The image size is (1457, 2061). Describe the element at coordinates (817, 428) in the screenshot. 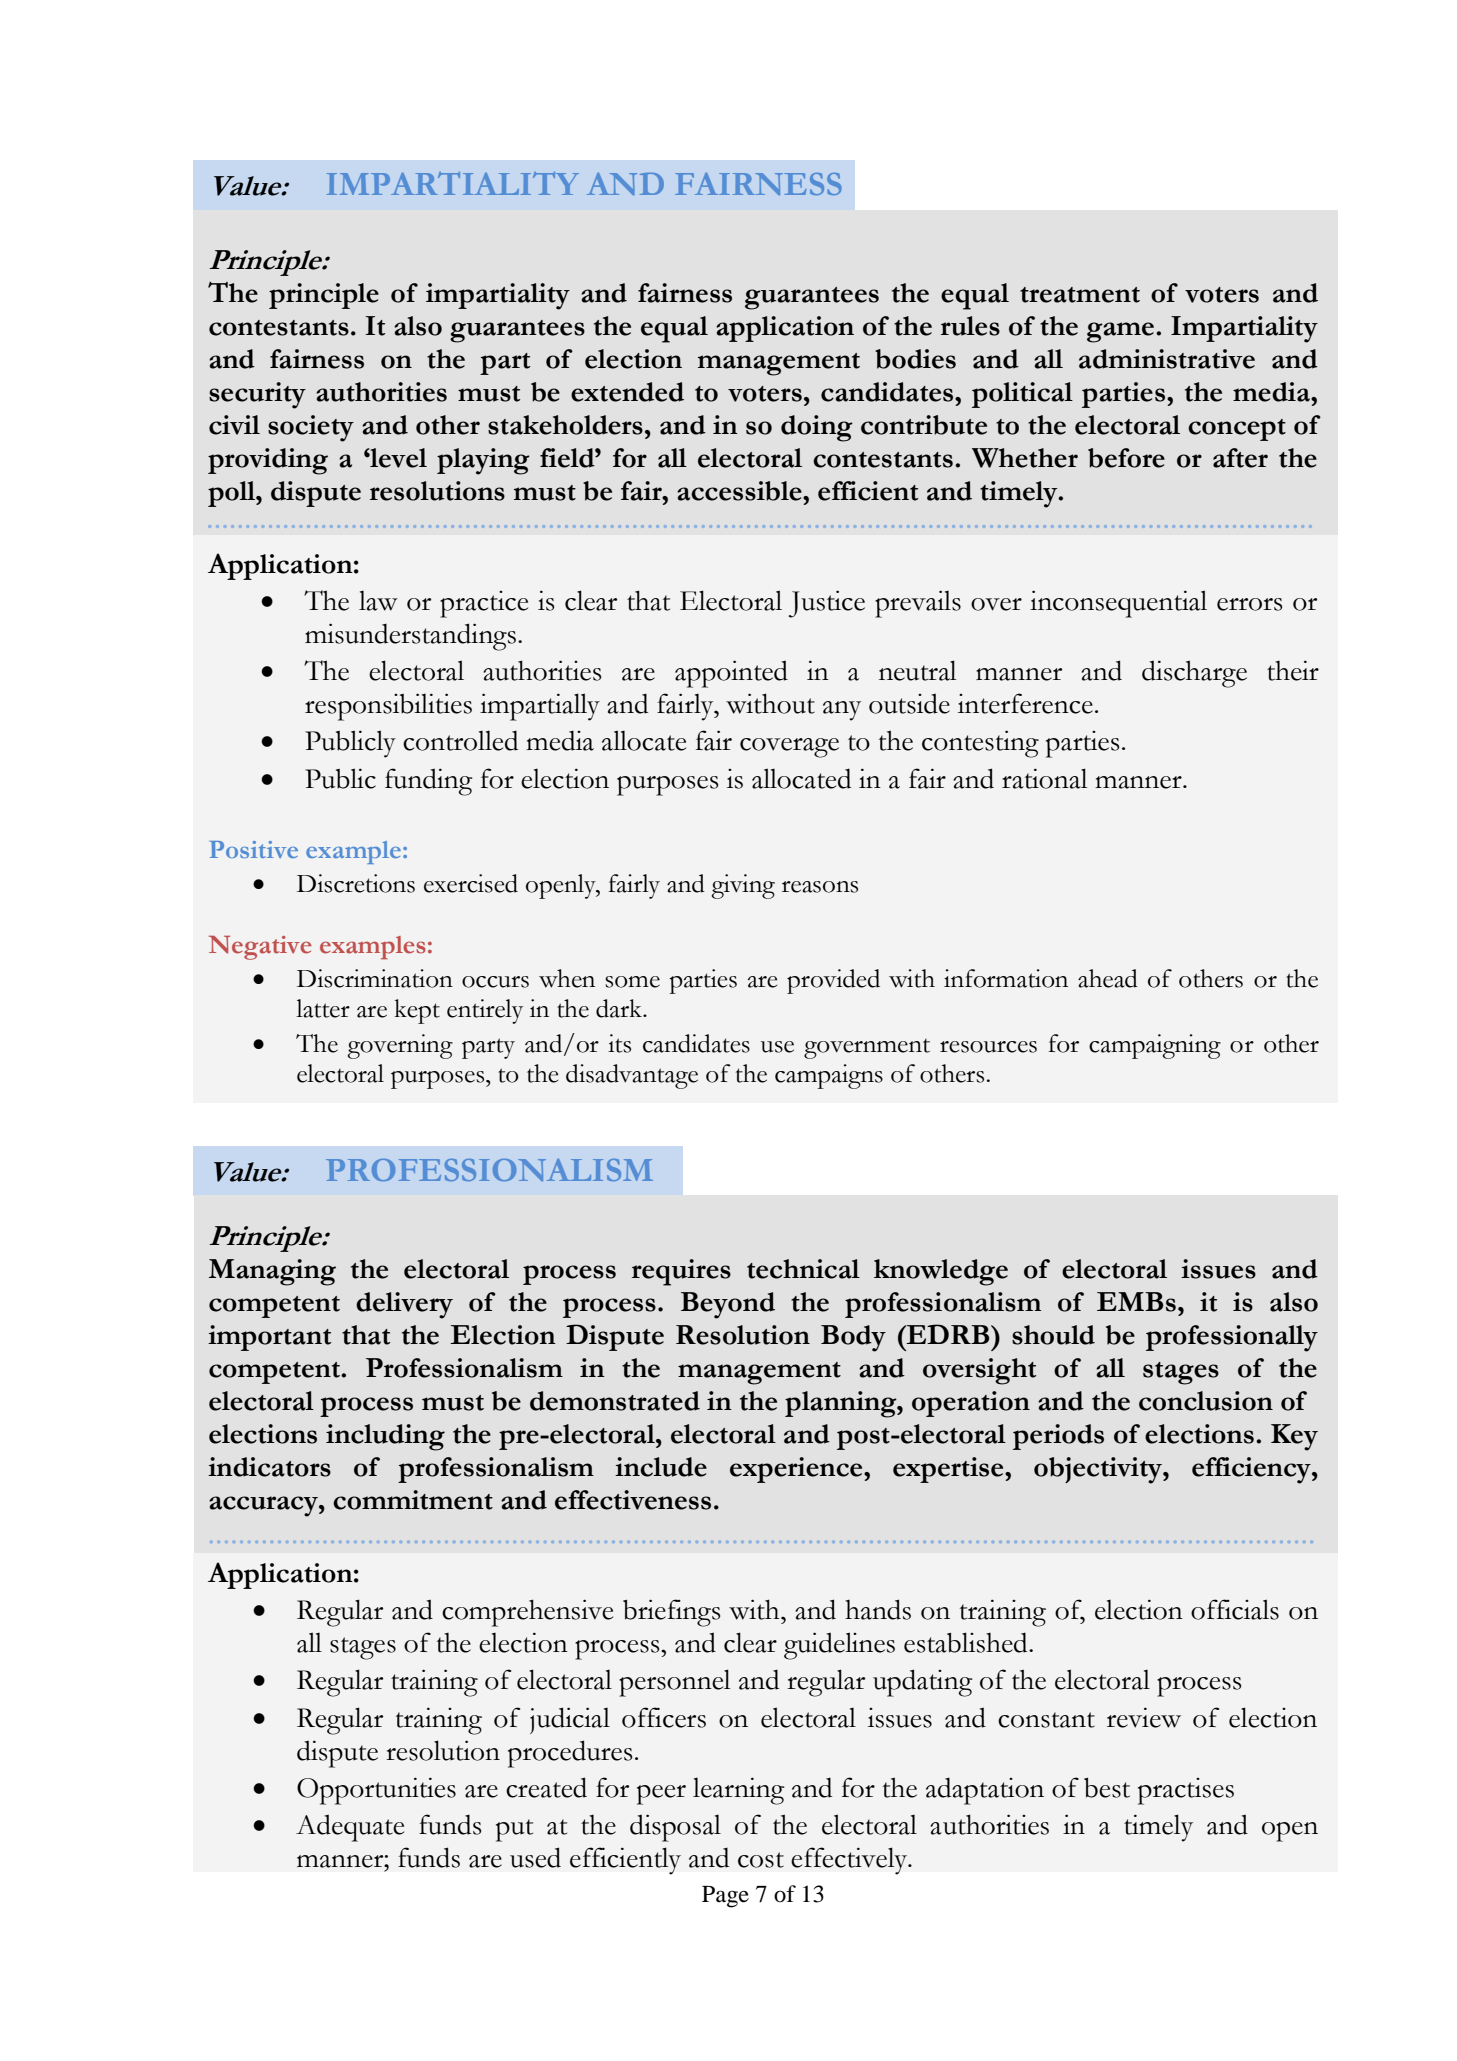

I see `doing` at that location.
